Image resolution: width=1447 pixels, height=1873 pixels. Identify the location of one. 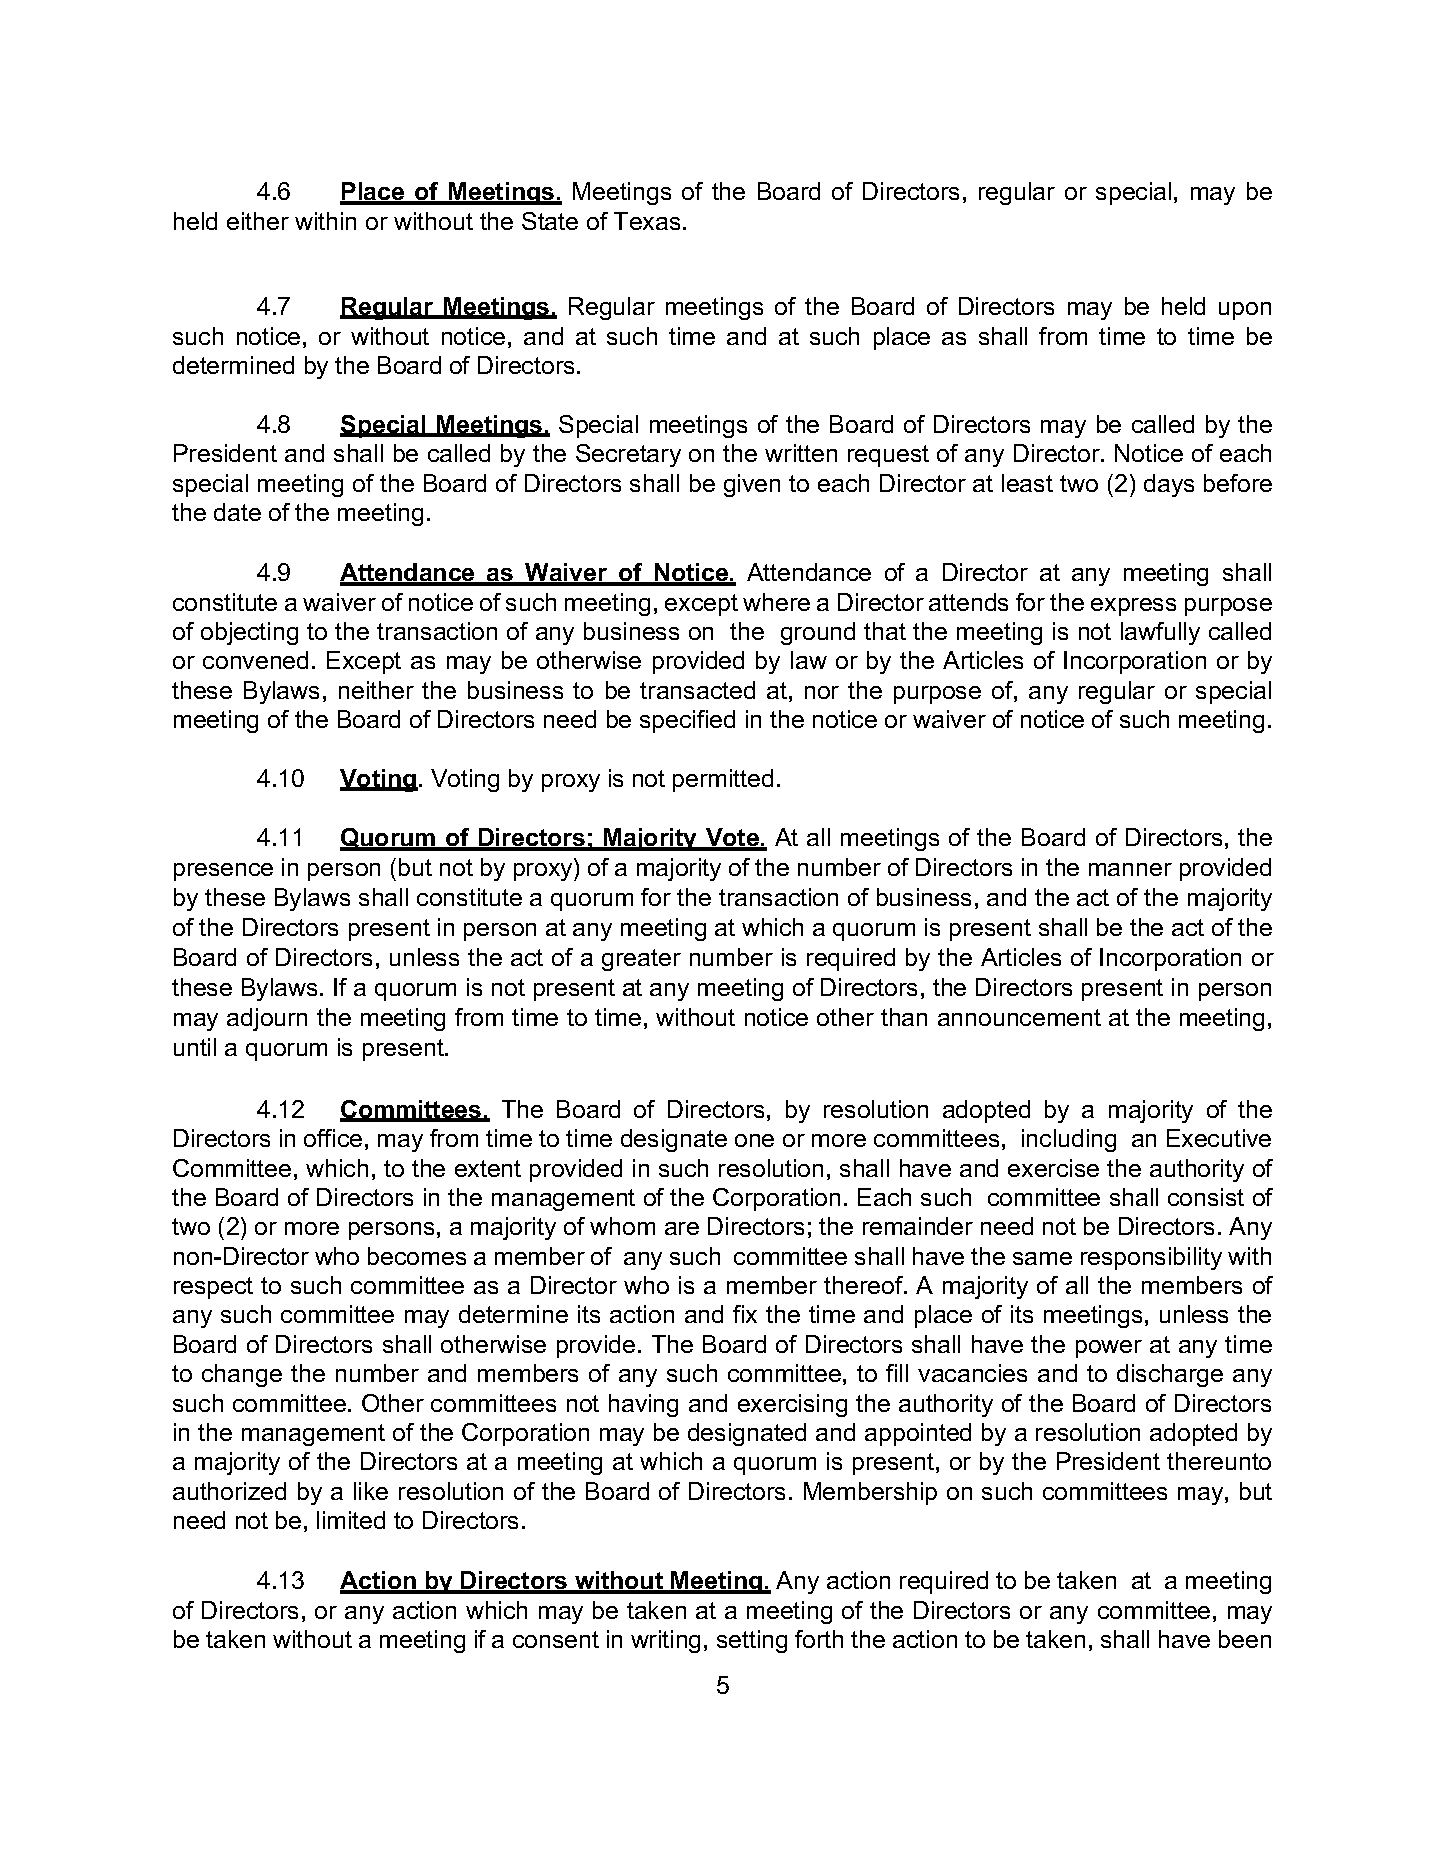
(754, 1140).
